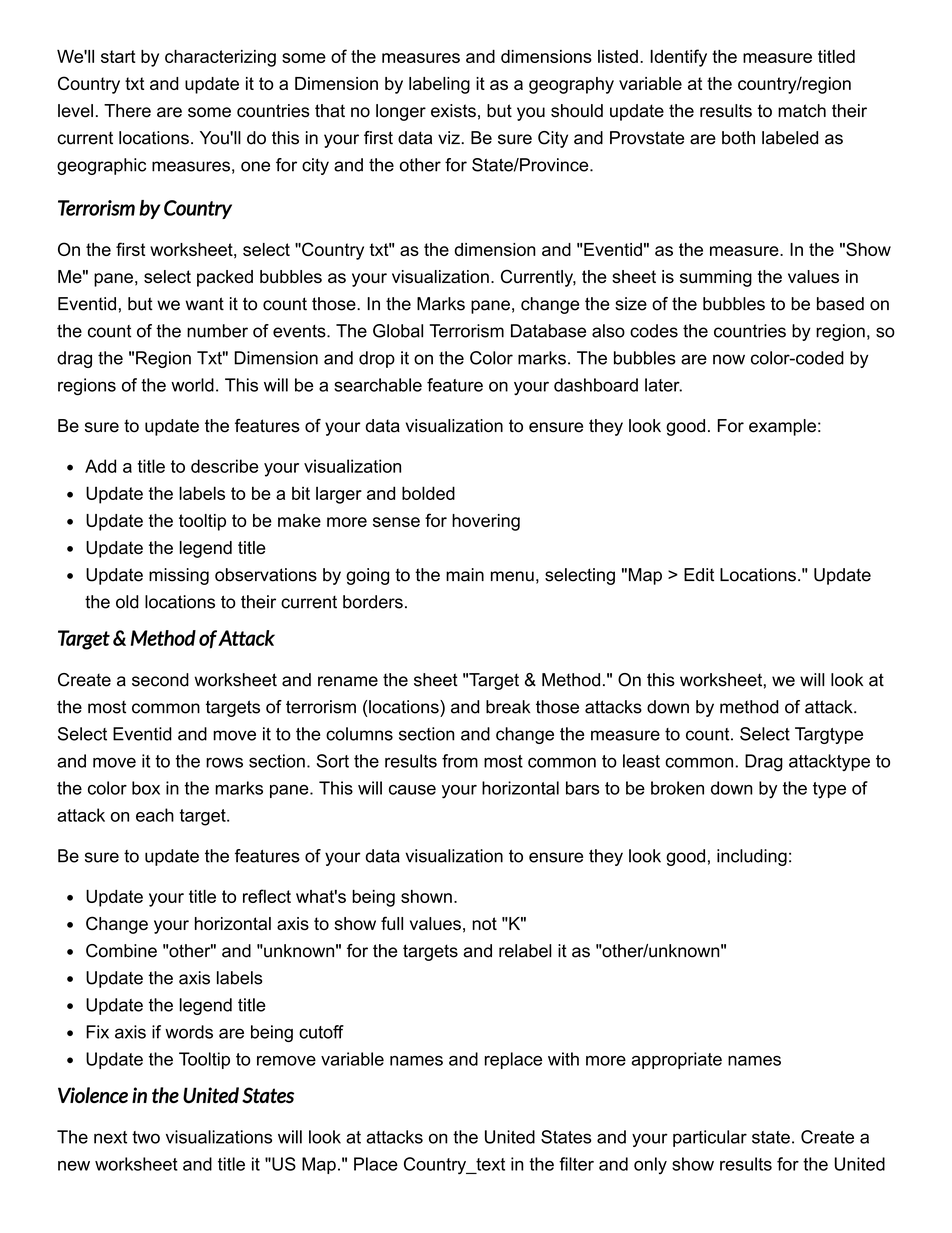  What do you see at coordinates (716, 278) in the screenshot?
I see `summing` at bounding box center [716, 278].
